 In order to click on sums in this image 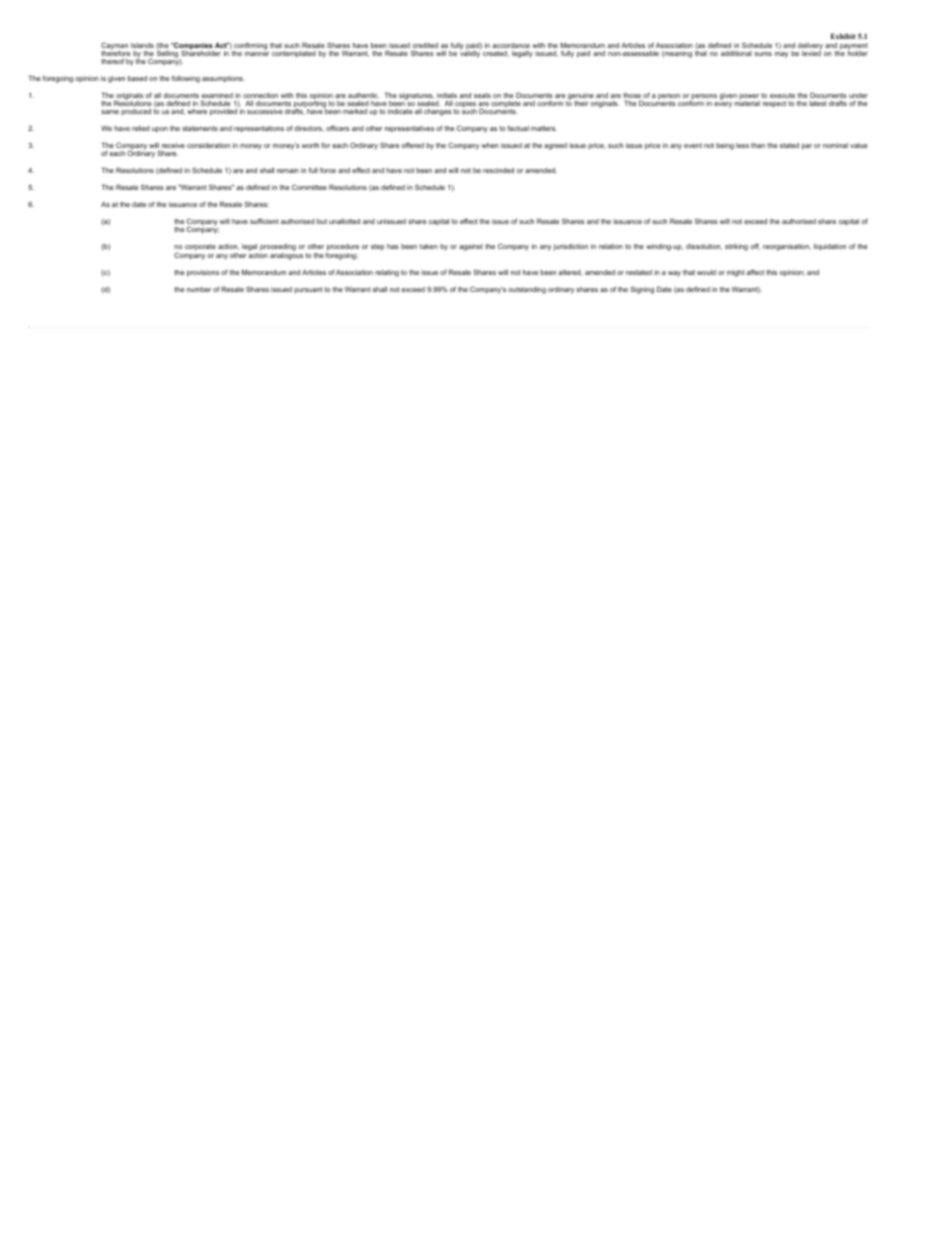, I will do `click(763, 54)`.
